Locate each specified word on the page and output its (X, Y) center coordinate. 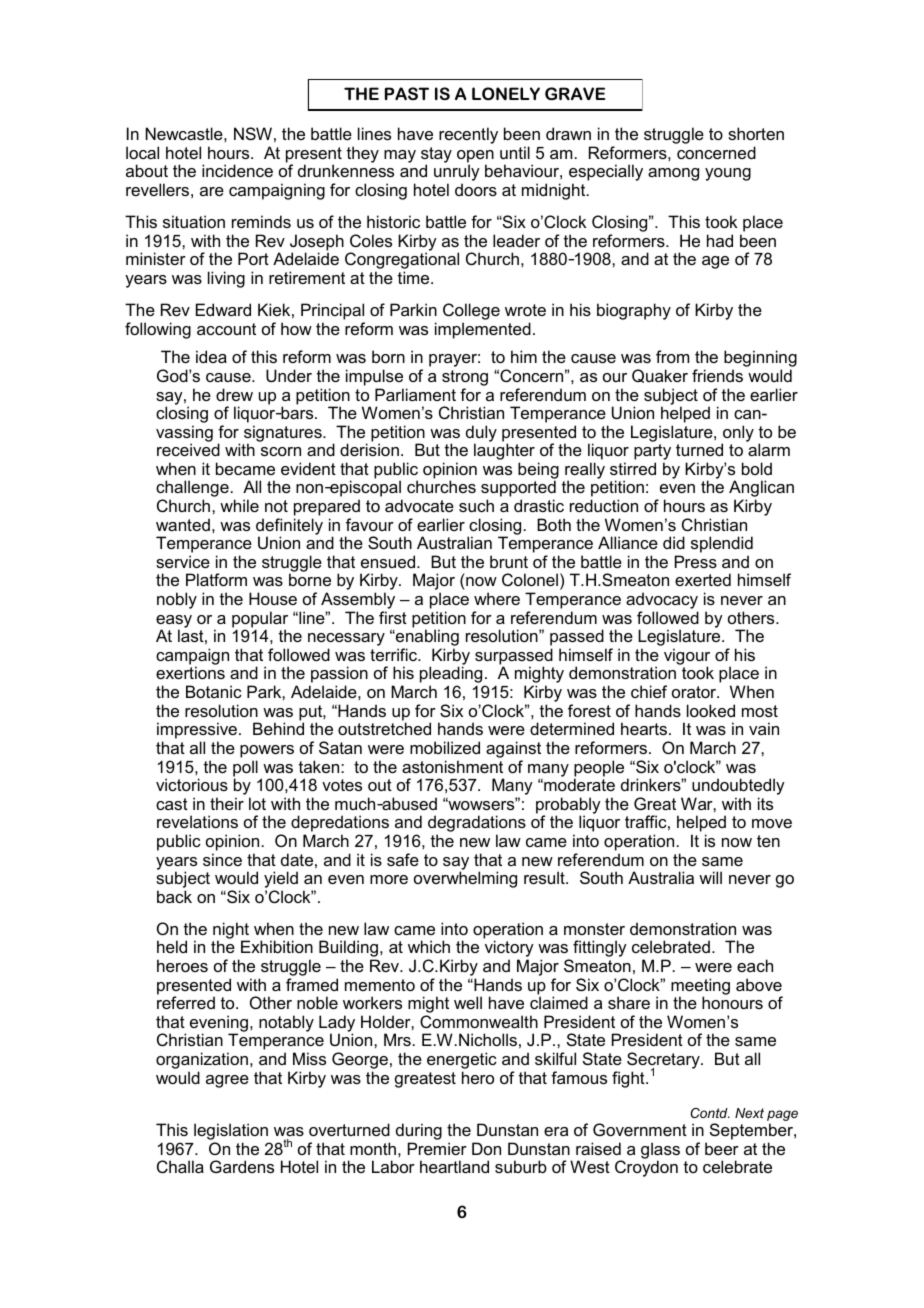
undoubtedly (738, 788)
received (188, 449)
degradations (477, 825)
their (227, 803)
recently (468, 135)
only (738, 434)
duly (481, 434)
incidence (237, 170)
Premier (437, 1148)
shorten (756, 133)
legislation (232, 1133)
